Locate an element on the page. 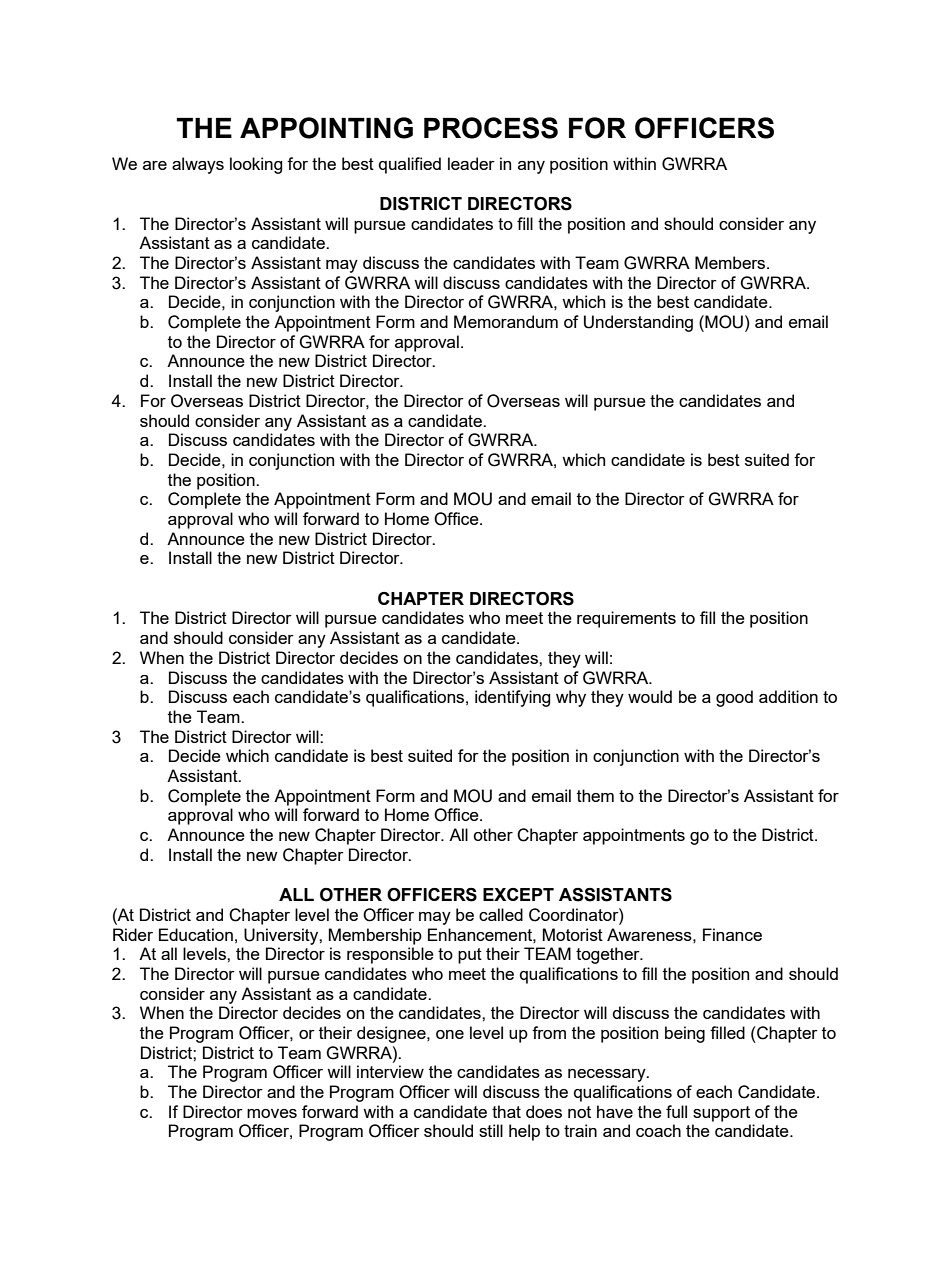  leader is located at coordinates (471, 163).
